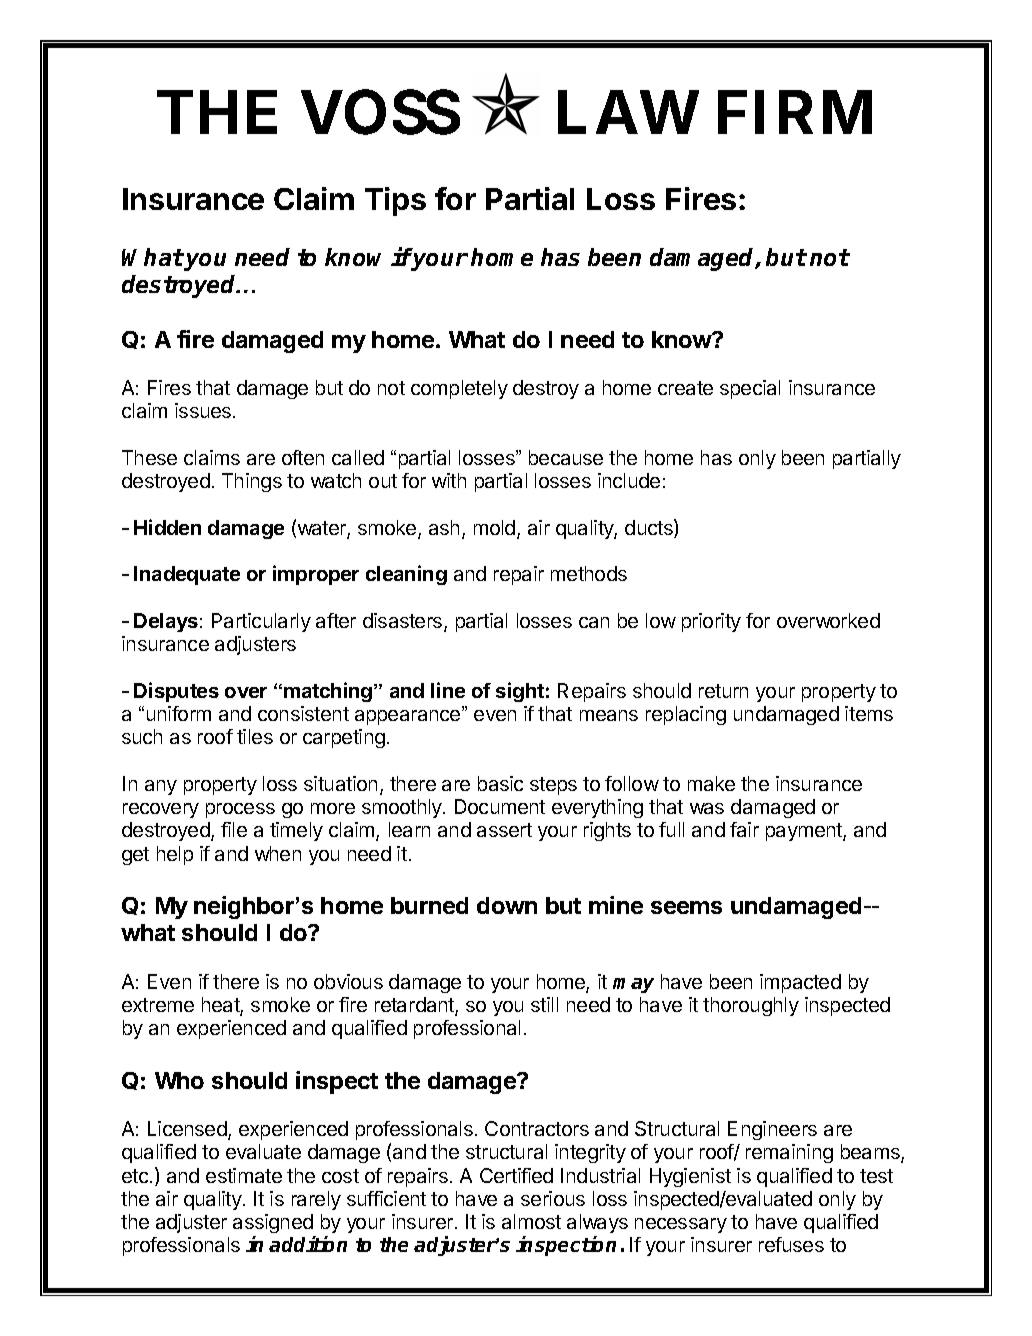 Image resolution: width=1032 pixels, height=1336 pixels. I want to click on estimate, so click(244, 1175).
